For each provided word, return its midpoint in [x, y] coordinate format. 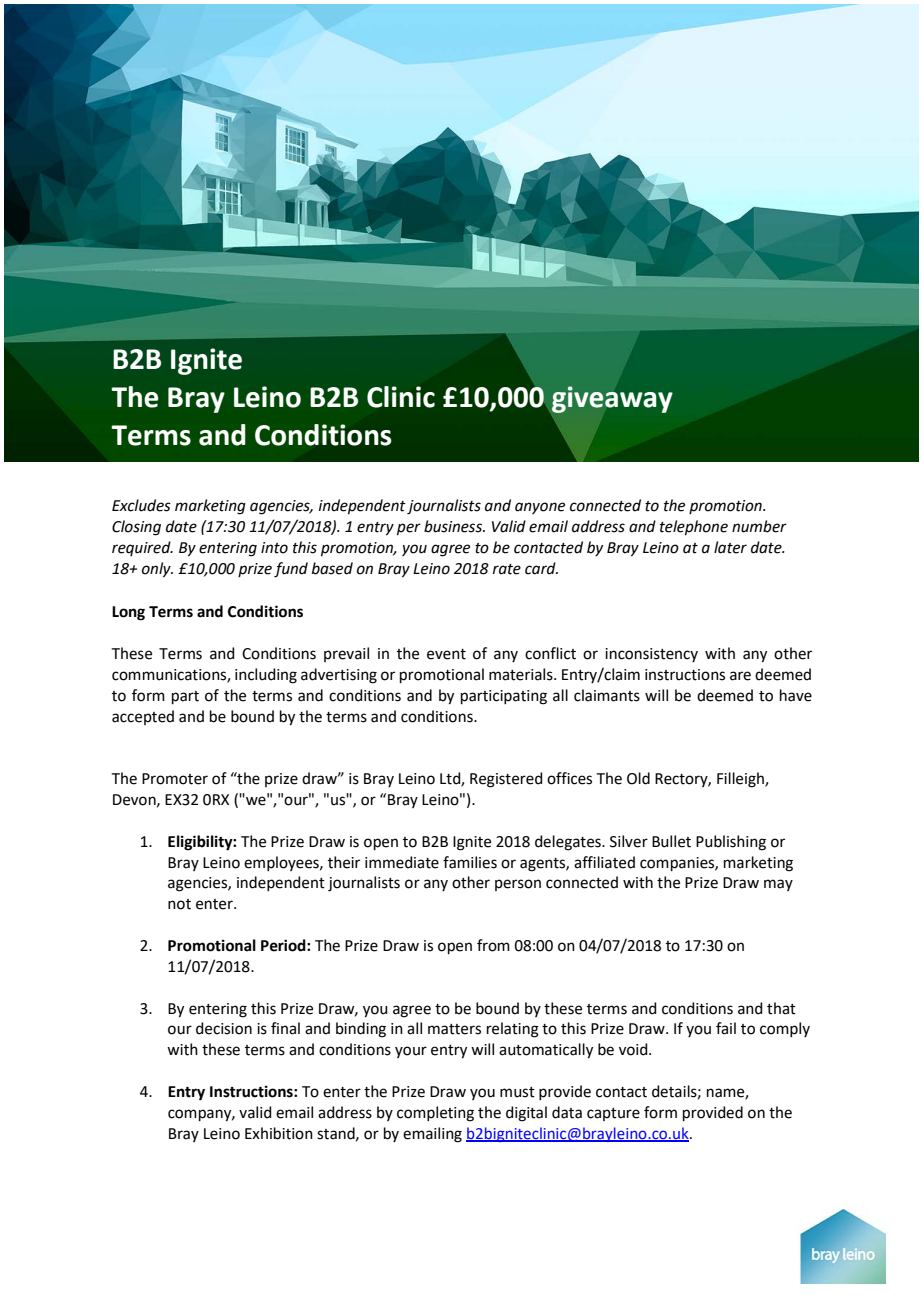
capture [613, 1114]
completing [435, 1114]
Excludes [141, 505]
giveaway [612, 399]
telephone [694, 527]
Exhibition [279, 1133]
